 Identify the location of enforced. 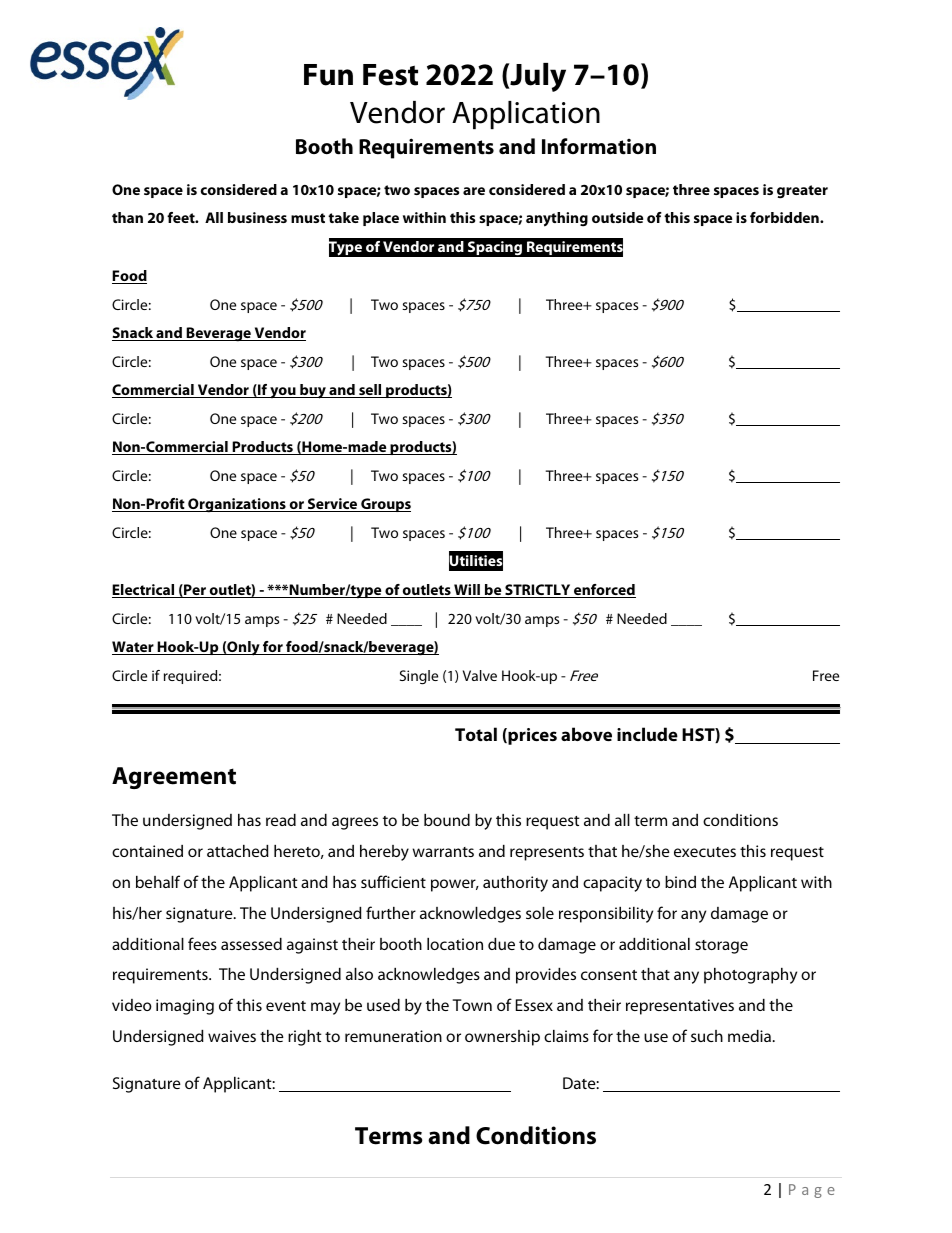
(604, 591).
